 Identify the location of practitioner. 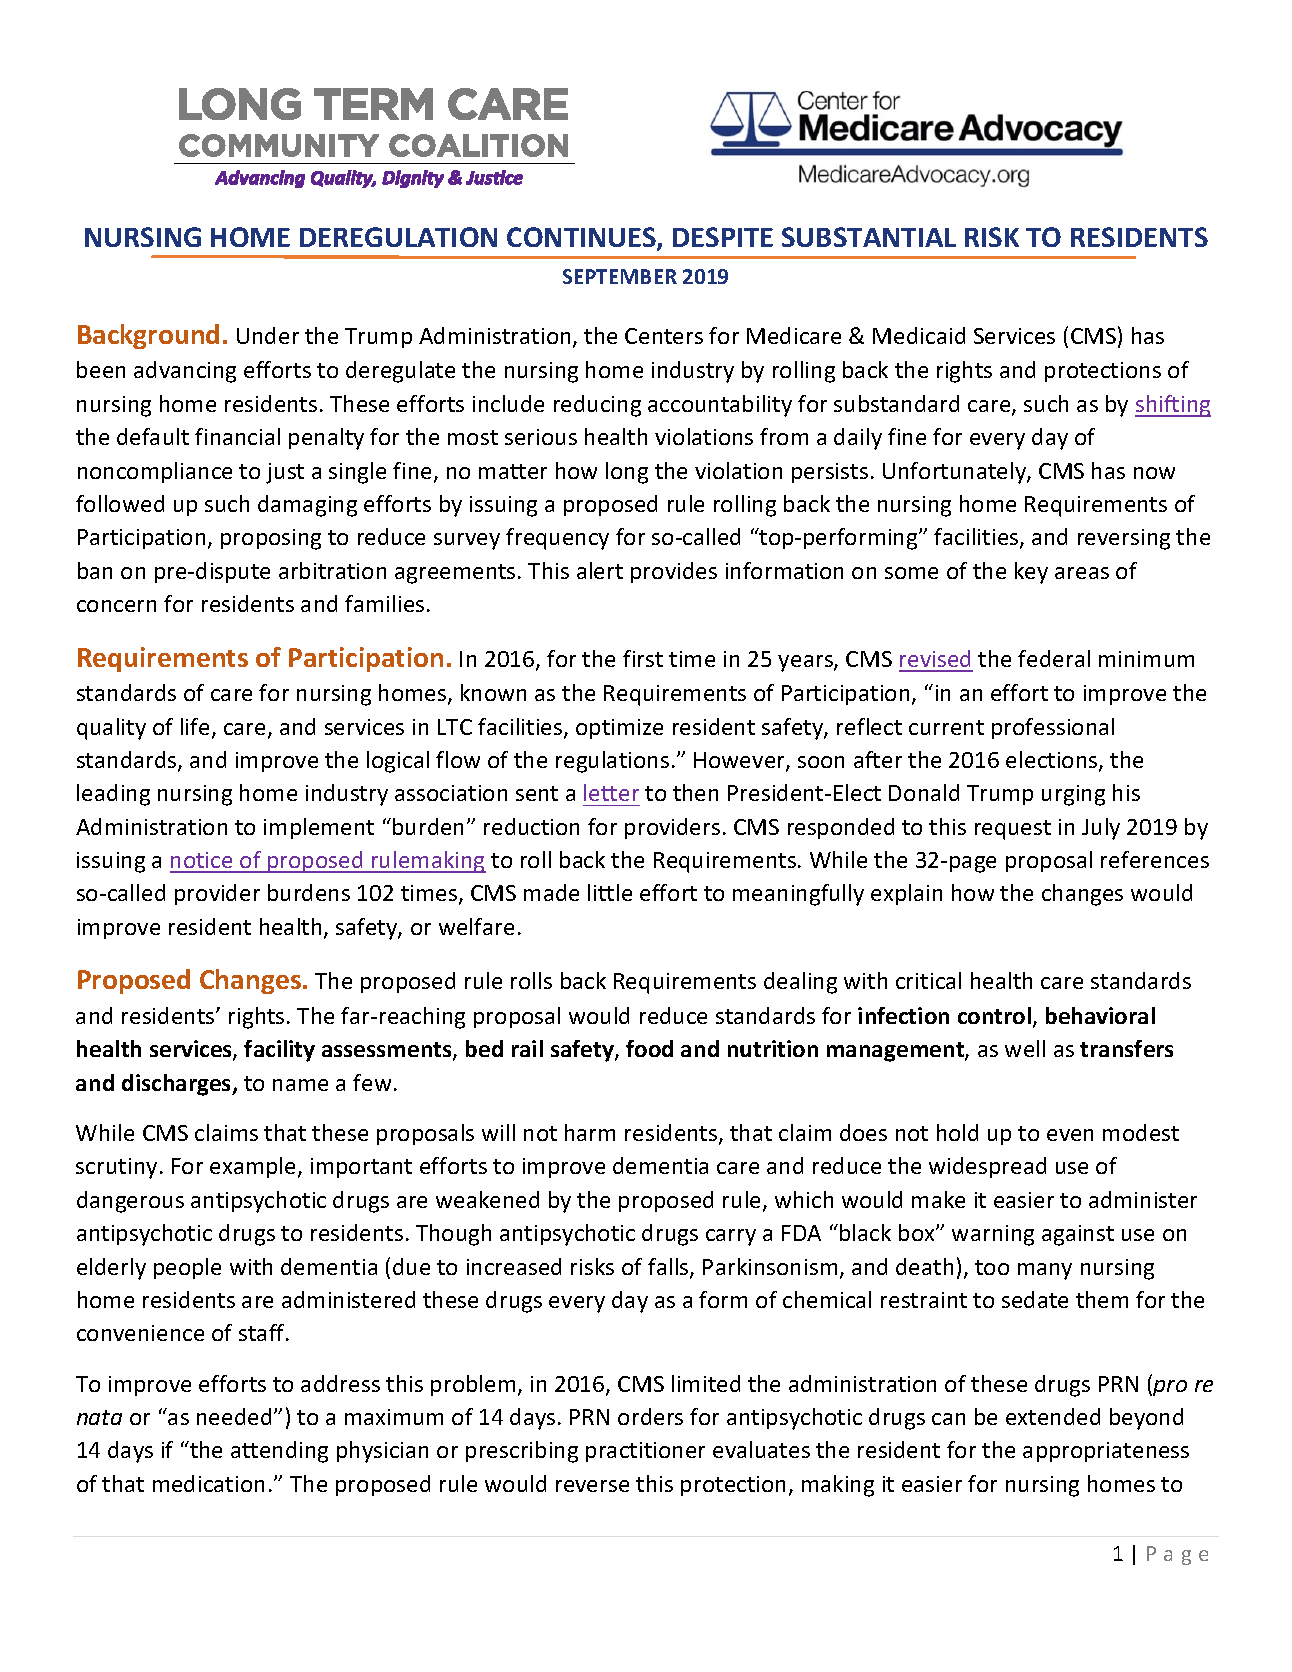
(645, 1452).
